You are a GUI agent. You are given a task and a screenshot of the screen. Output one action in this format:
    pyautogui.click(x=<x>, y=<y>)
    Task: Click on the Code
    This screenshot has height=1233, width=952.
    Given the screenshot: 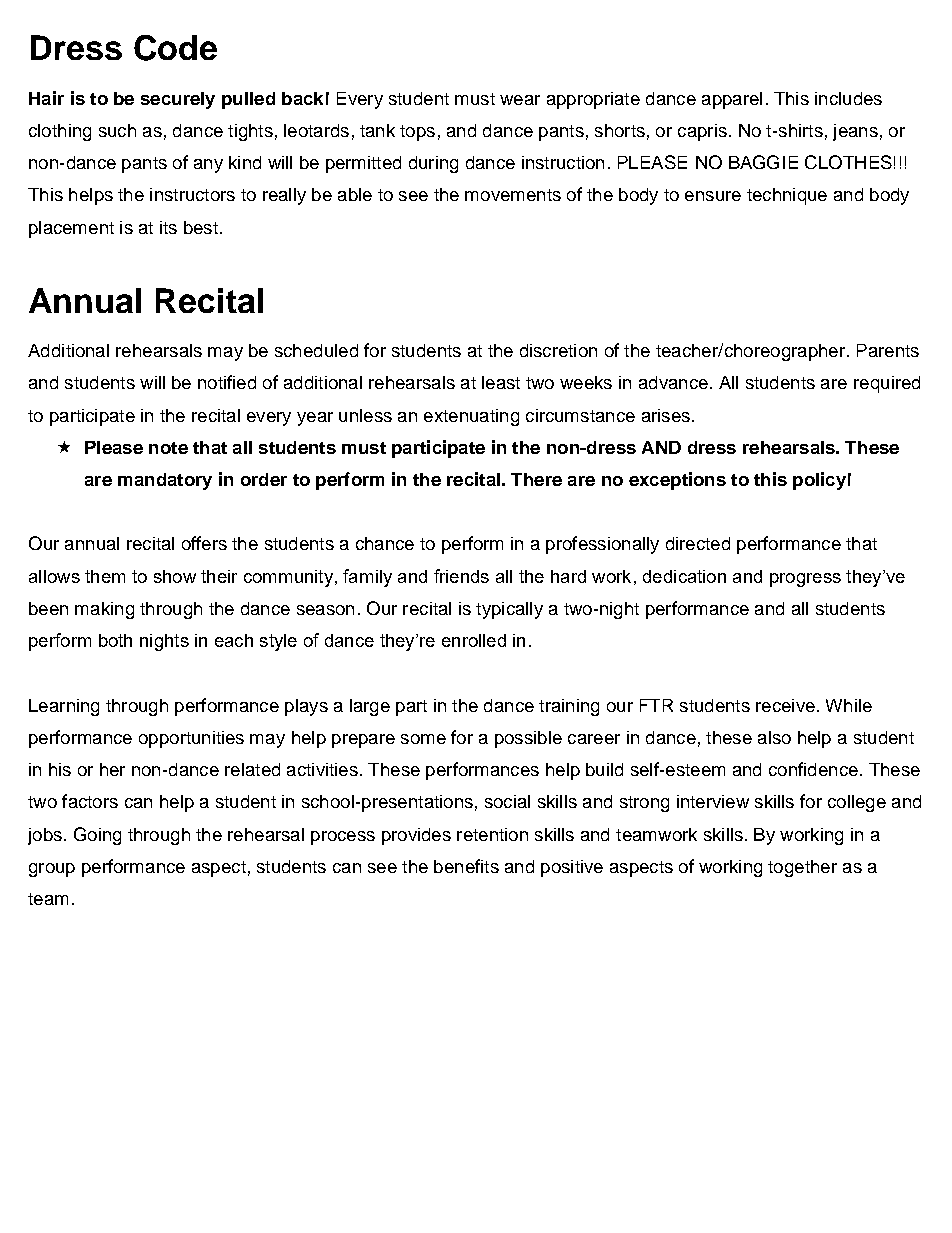 What is the action you would take?
    pyautogui.click(x=175, y=48)
